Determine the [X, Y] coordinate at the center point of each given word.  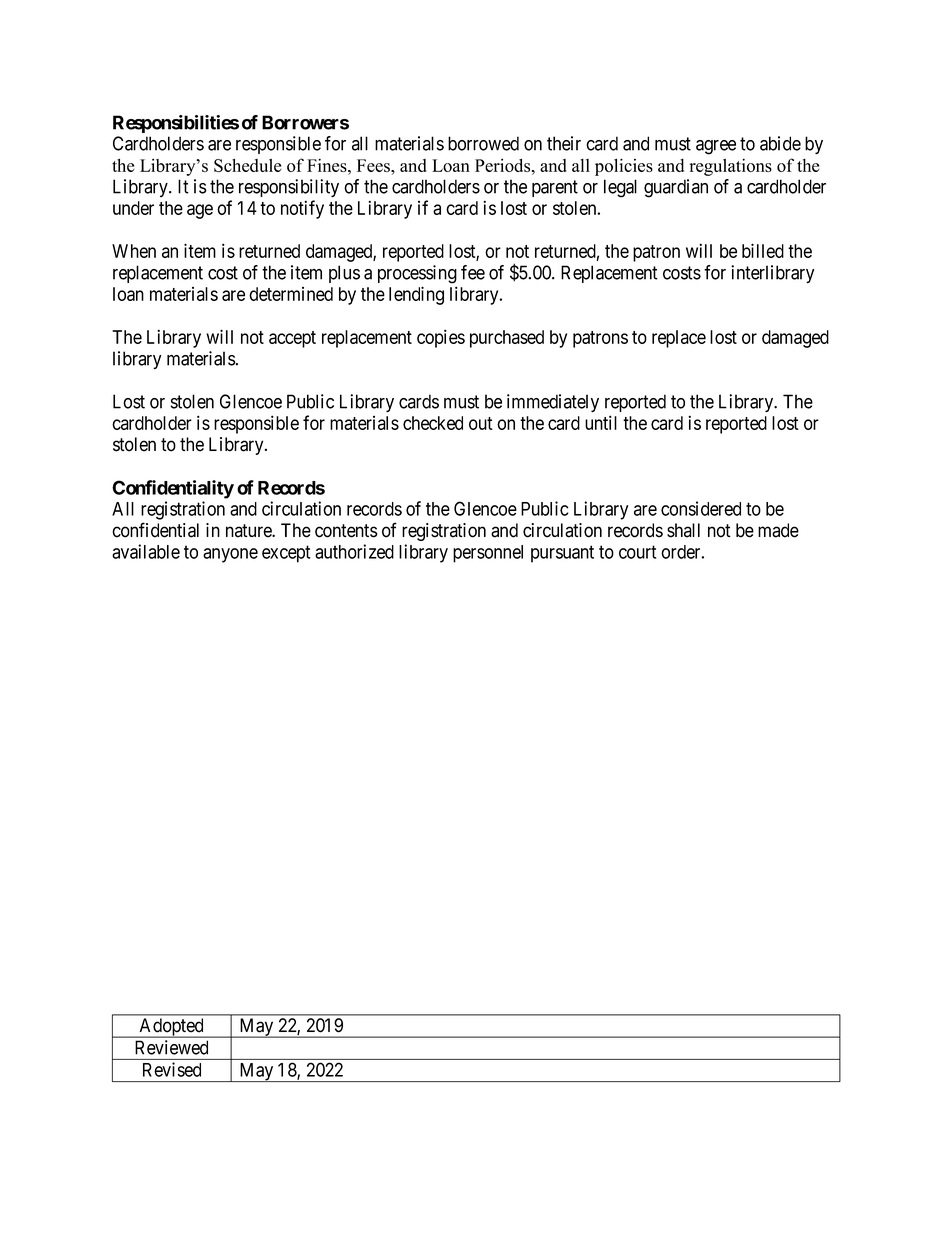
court [637, 552]
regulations [730, 167]
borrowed [483, 143]
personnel [488, 554]
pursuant [562, 554]
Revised [172, 1069]
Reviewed [171, 1047]
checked [433, 423]
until [601, 422]
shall [683, 530]
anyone [230, 555]
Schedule [247, 165]
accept [292, 339]
